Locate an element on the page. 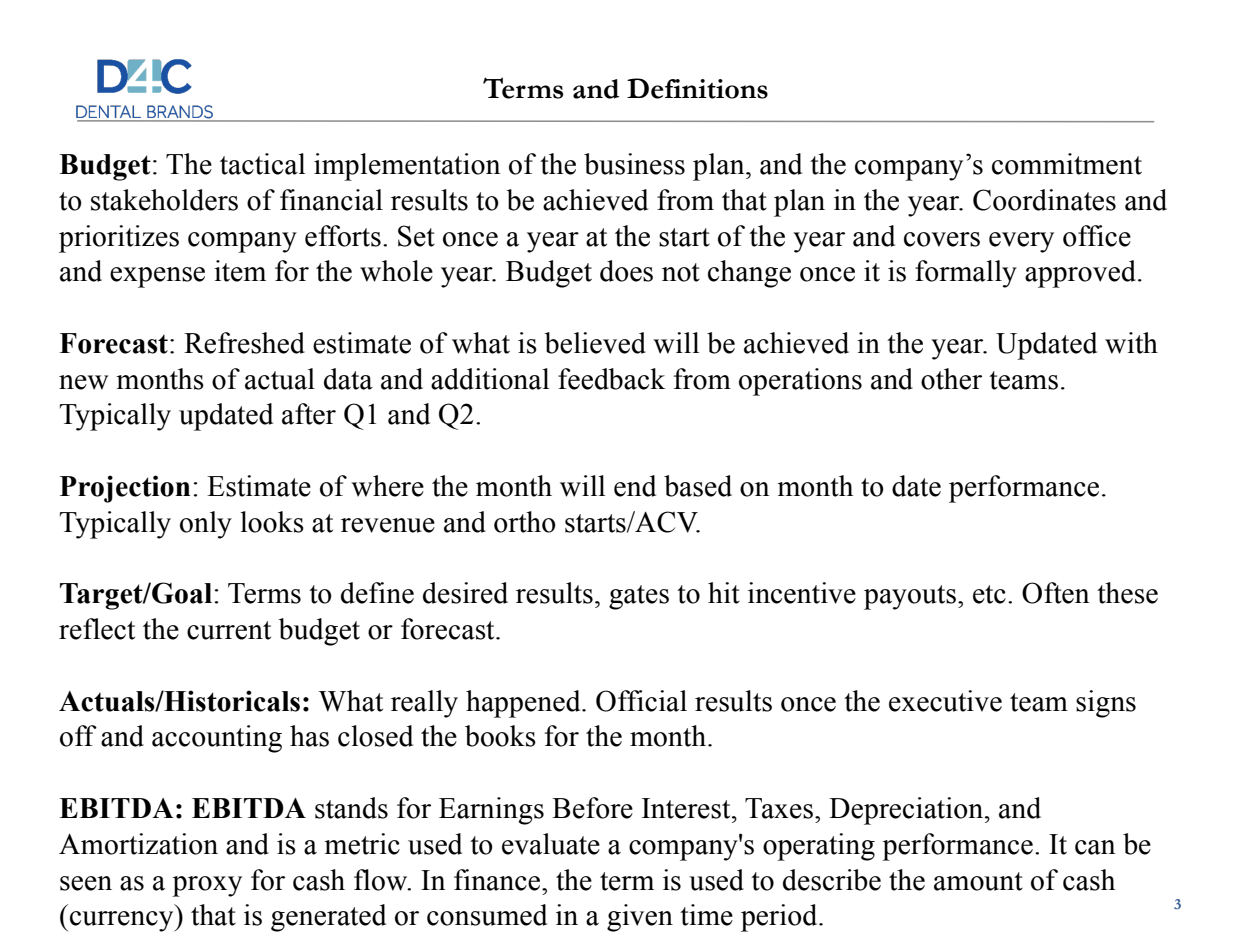  proxy is located at coordinates (207, 886).
